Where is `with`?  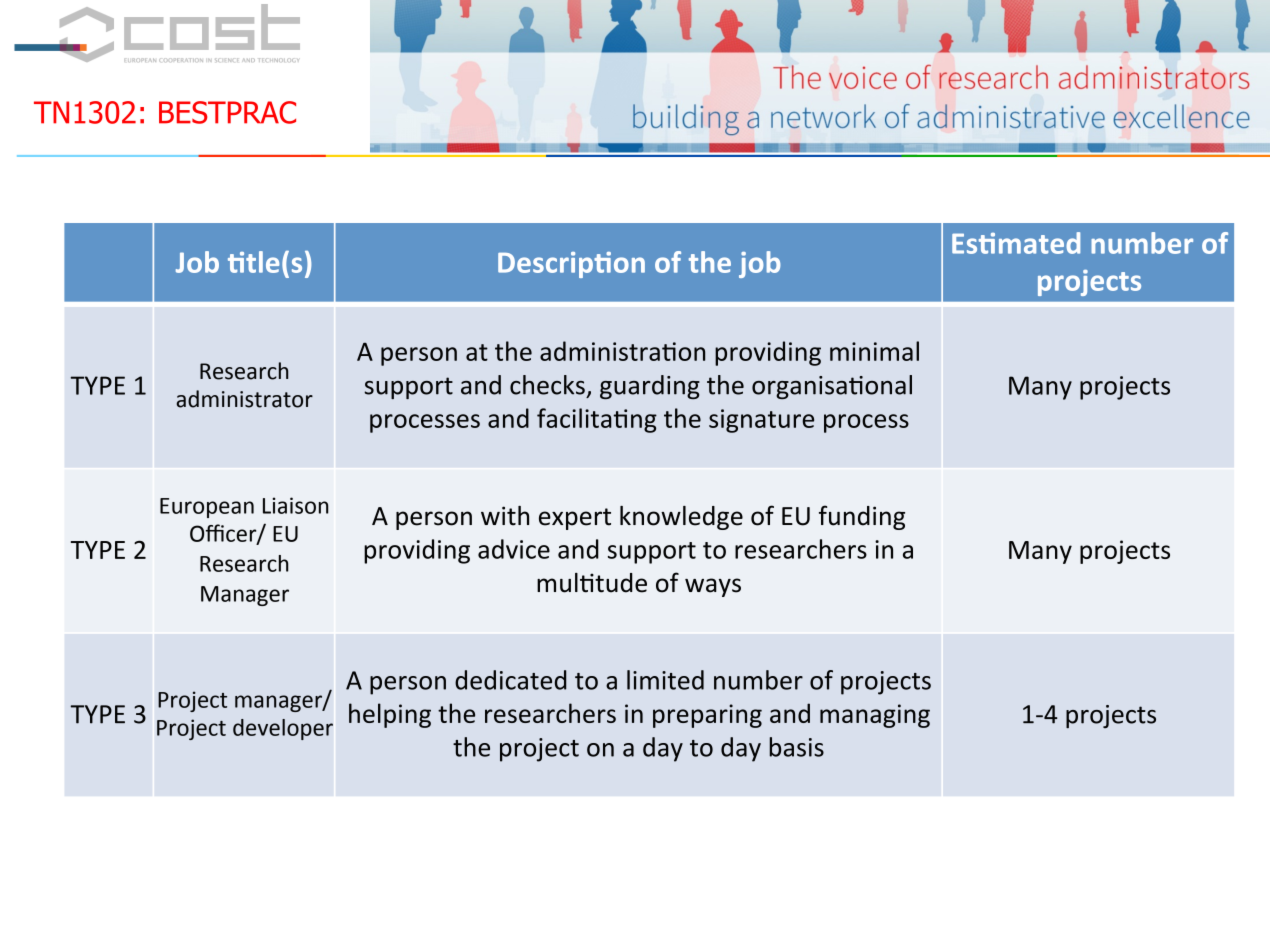 with is located at coordinates (505, 516).
